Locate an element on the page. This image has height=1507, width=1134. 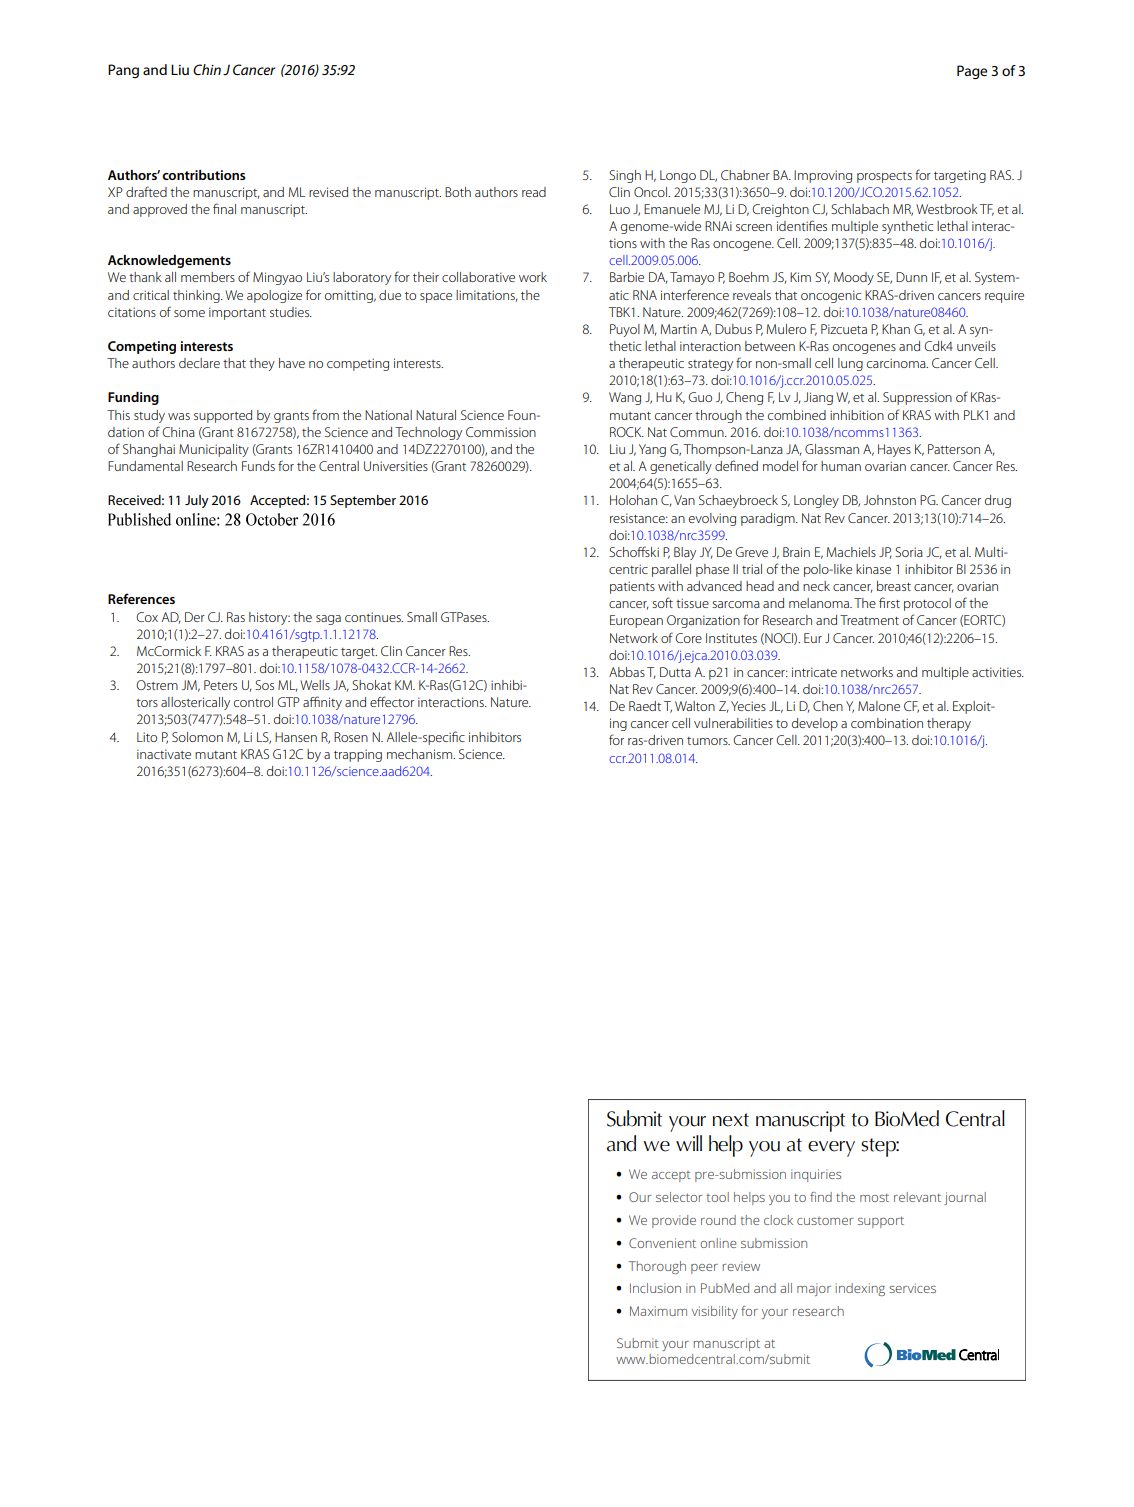
Abbas is located at coordinates (627, 672).
